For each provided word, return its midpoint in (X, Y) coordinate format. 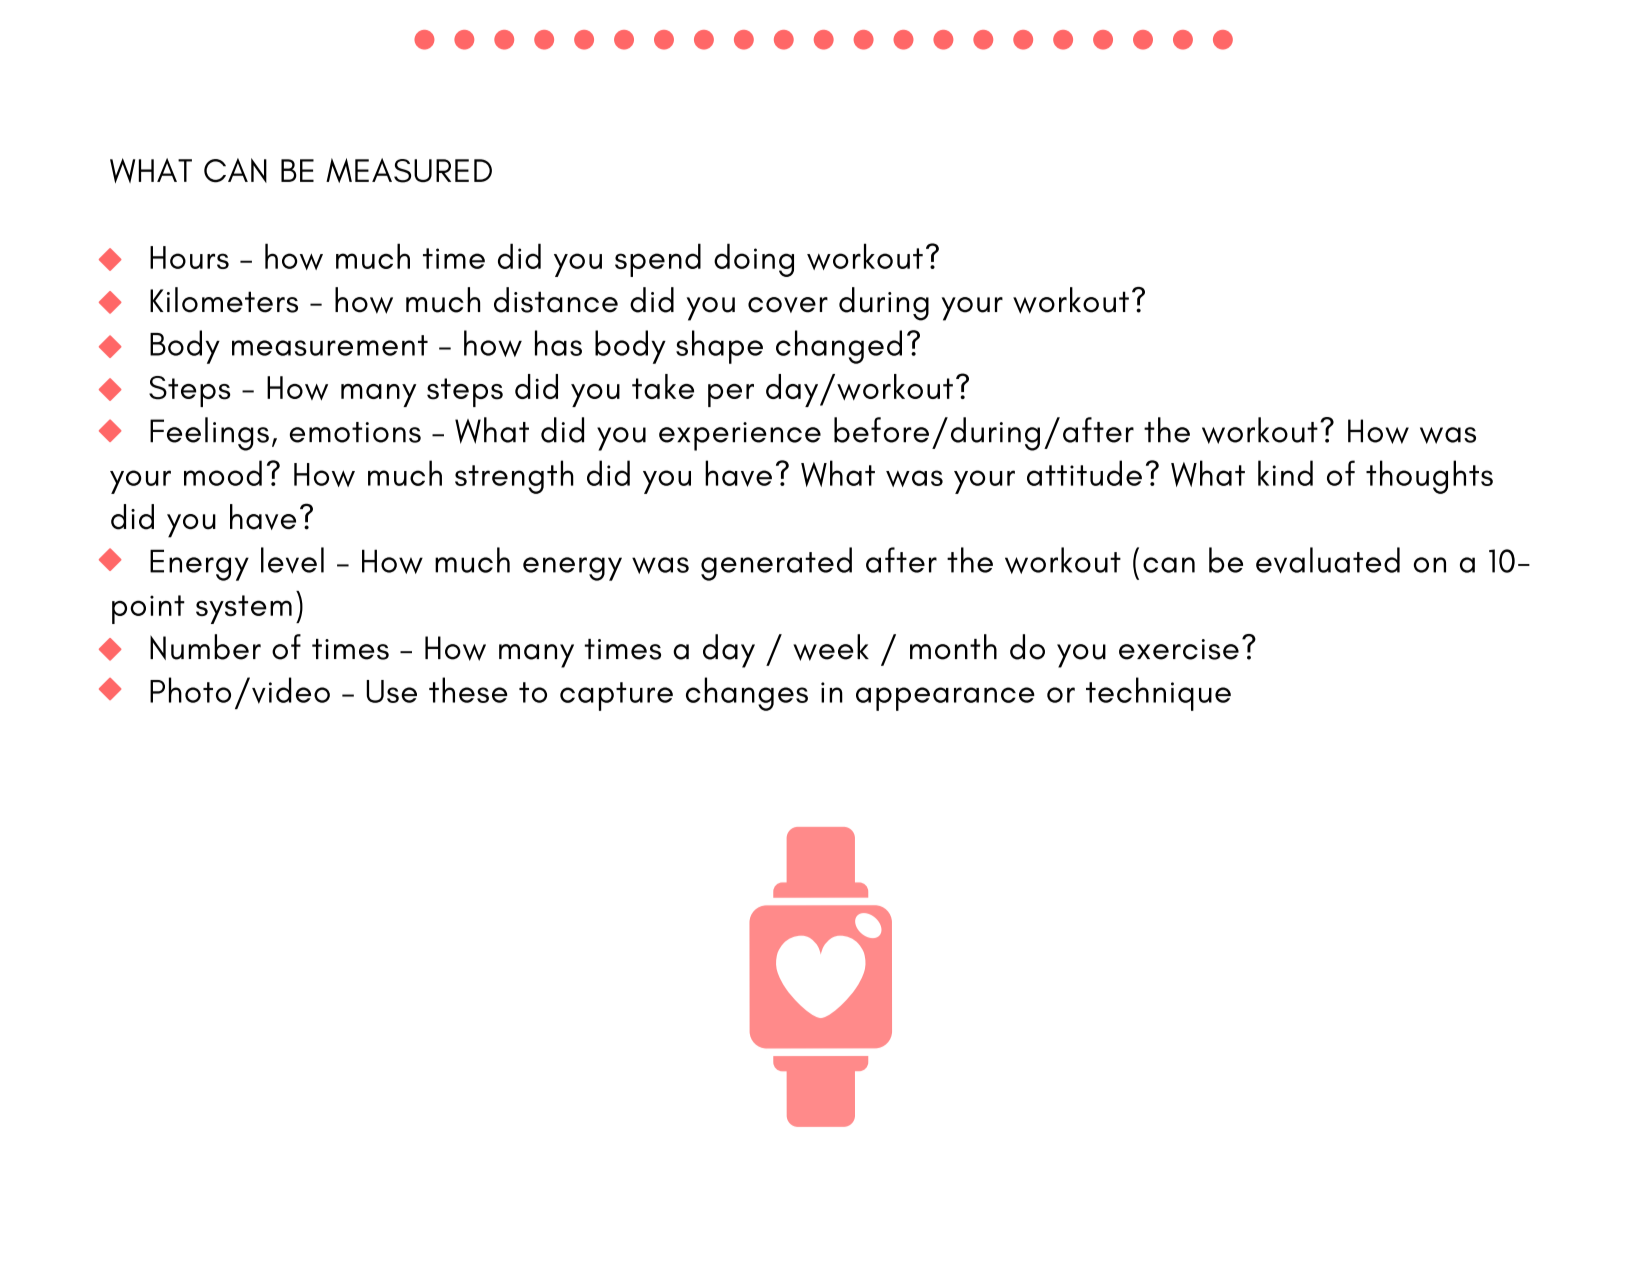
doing (754, 260)
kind (1285, 473)
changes (747, 694)
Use (391, 691)
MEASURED (409, 170)
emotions (355, 432)
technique (1158, 694)
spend (658, 260)
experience (740, 436)
